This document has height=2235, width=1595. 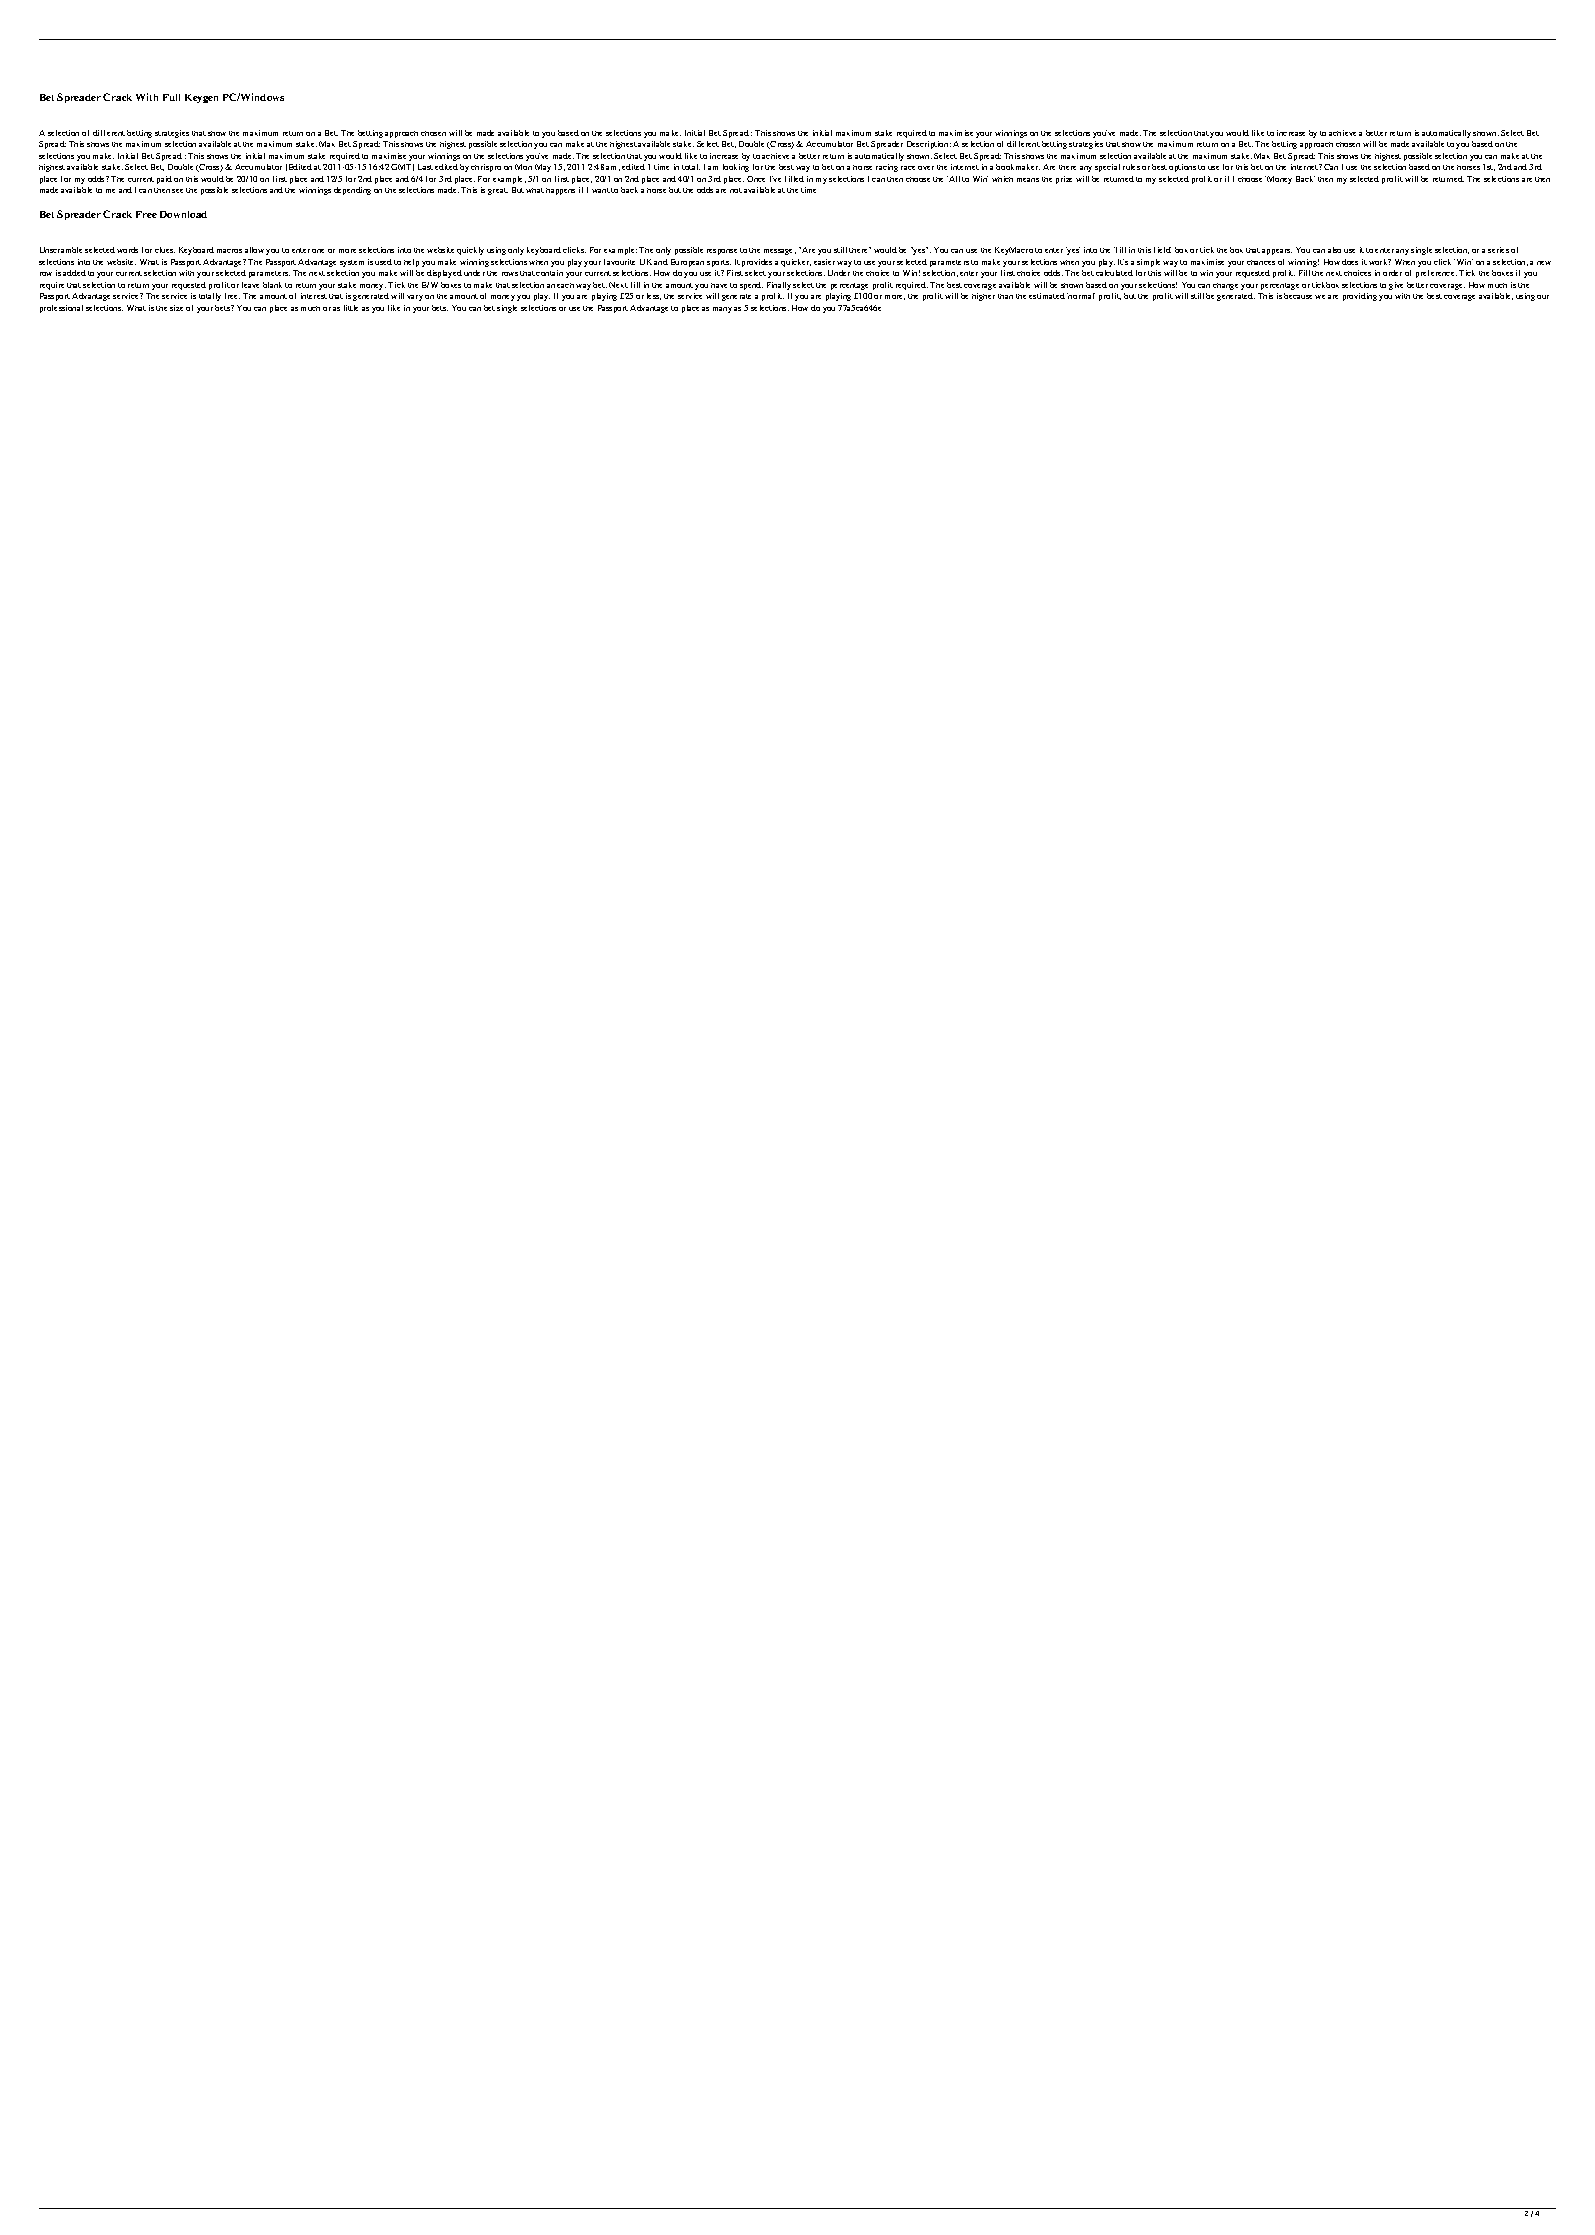 I want to click on Keygen, so click(x=201, y=98).
